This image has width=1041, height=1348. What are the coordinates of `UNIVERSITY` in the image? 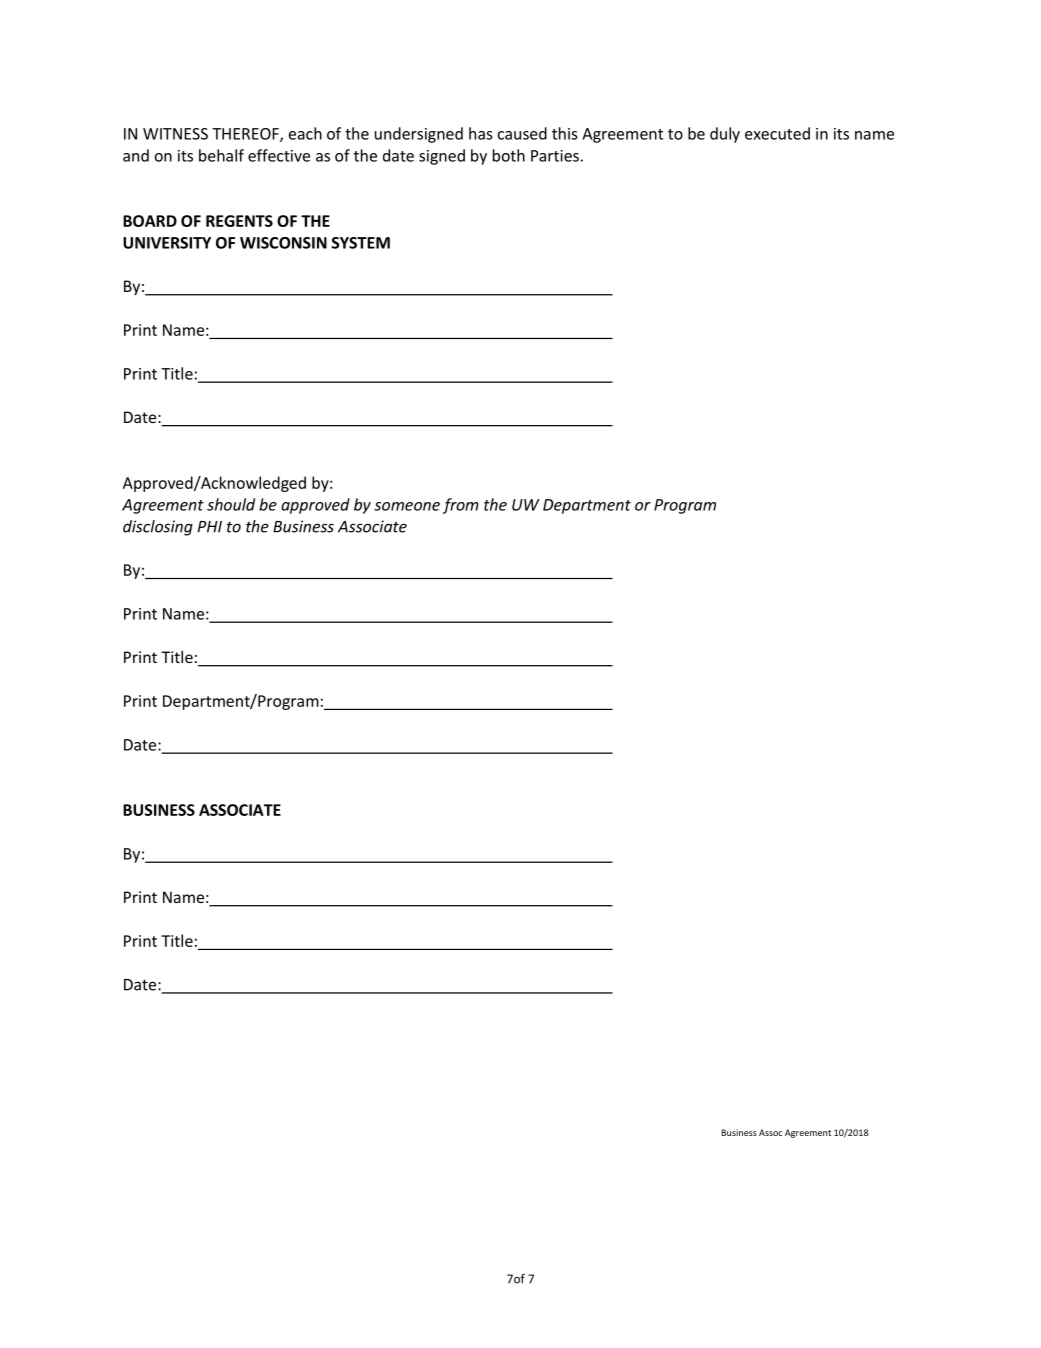 It's located at (167, 243).
